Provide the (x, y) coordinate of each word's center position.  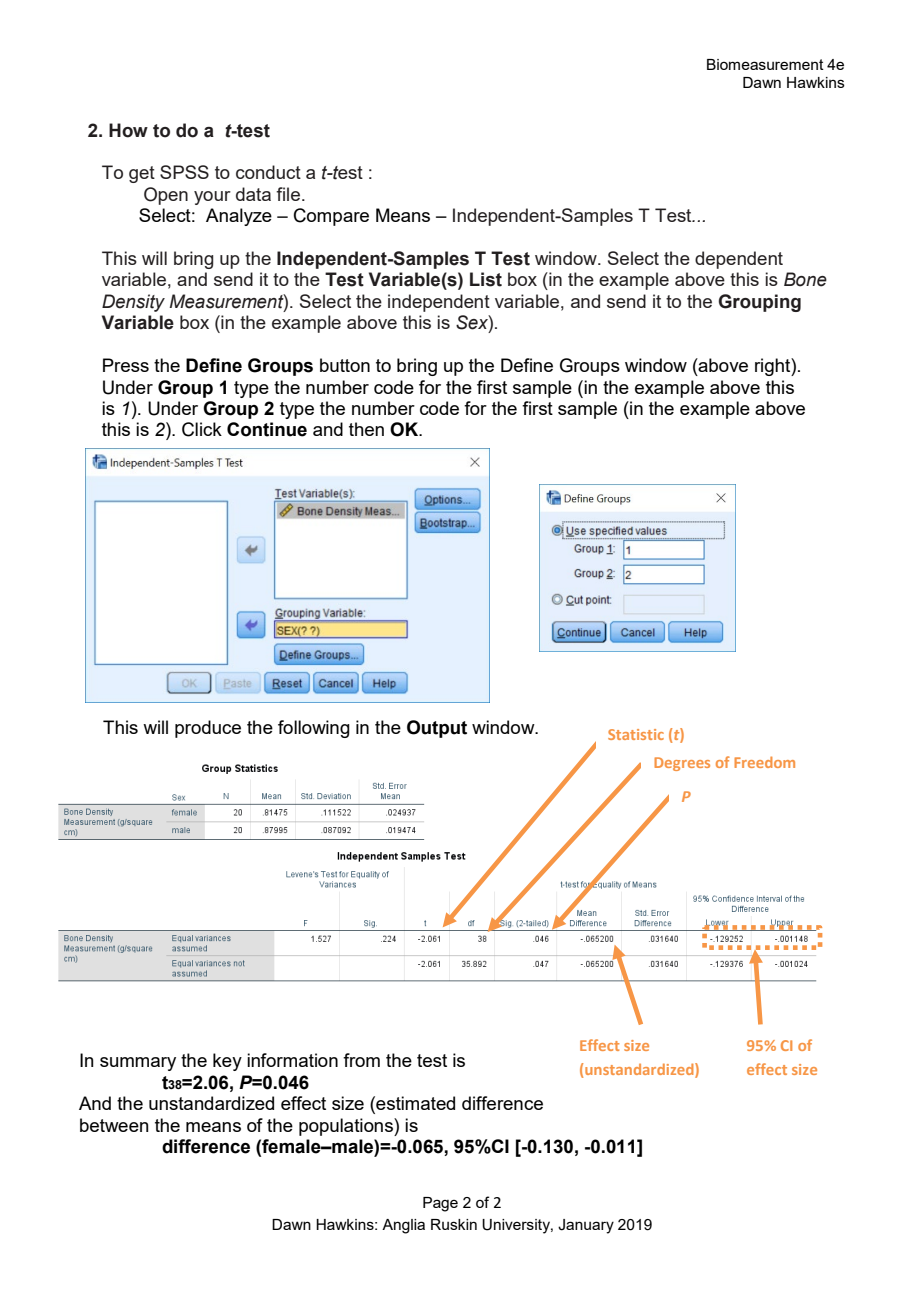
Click (202, 429)
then (366, 429)
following (314, 729)
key (227, 1062)
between (114, 1125)
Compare (331, 217)
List (486, 279)
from (361, 1060)
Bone (805, 279)
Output (437, 729)
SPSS (184, 172)
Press (126, 365)
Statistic (636, 734)
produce (208, 729)
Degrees (682, 764)
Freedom (764, 762)
